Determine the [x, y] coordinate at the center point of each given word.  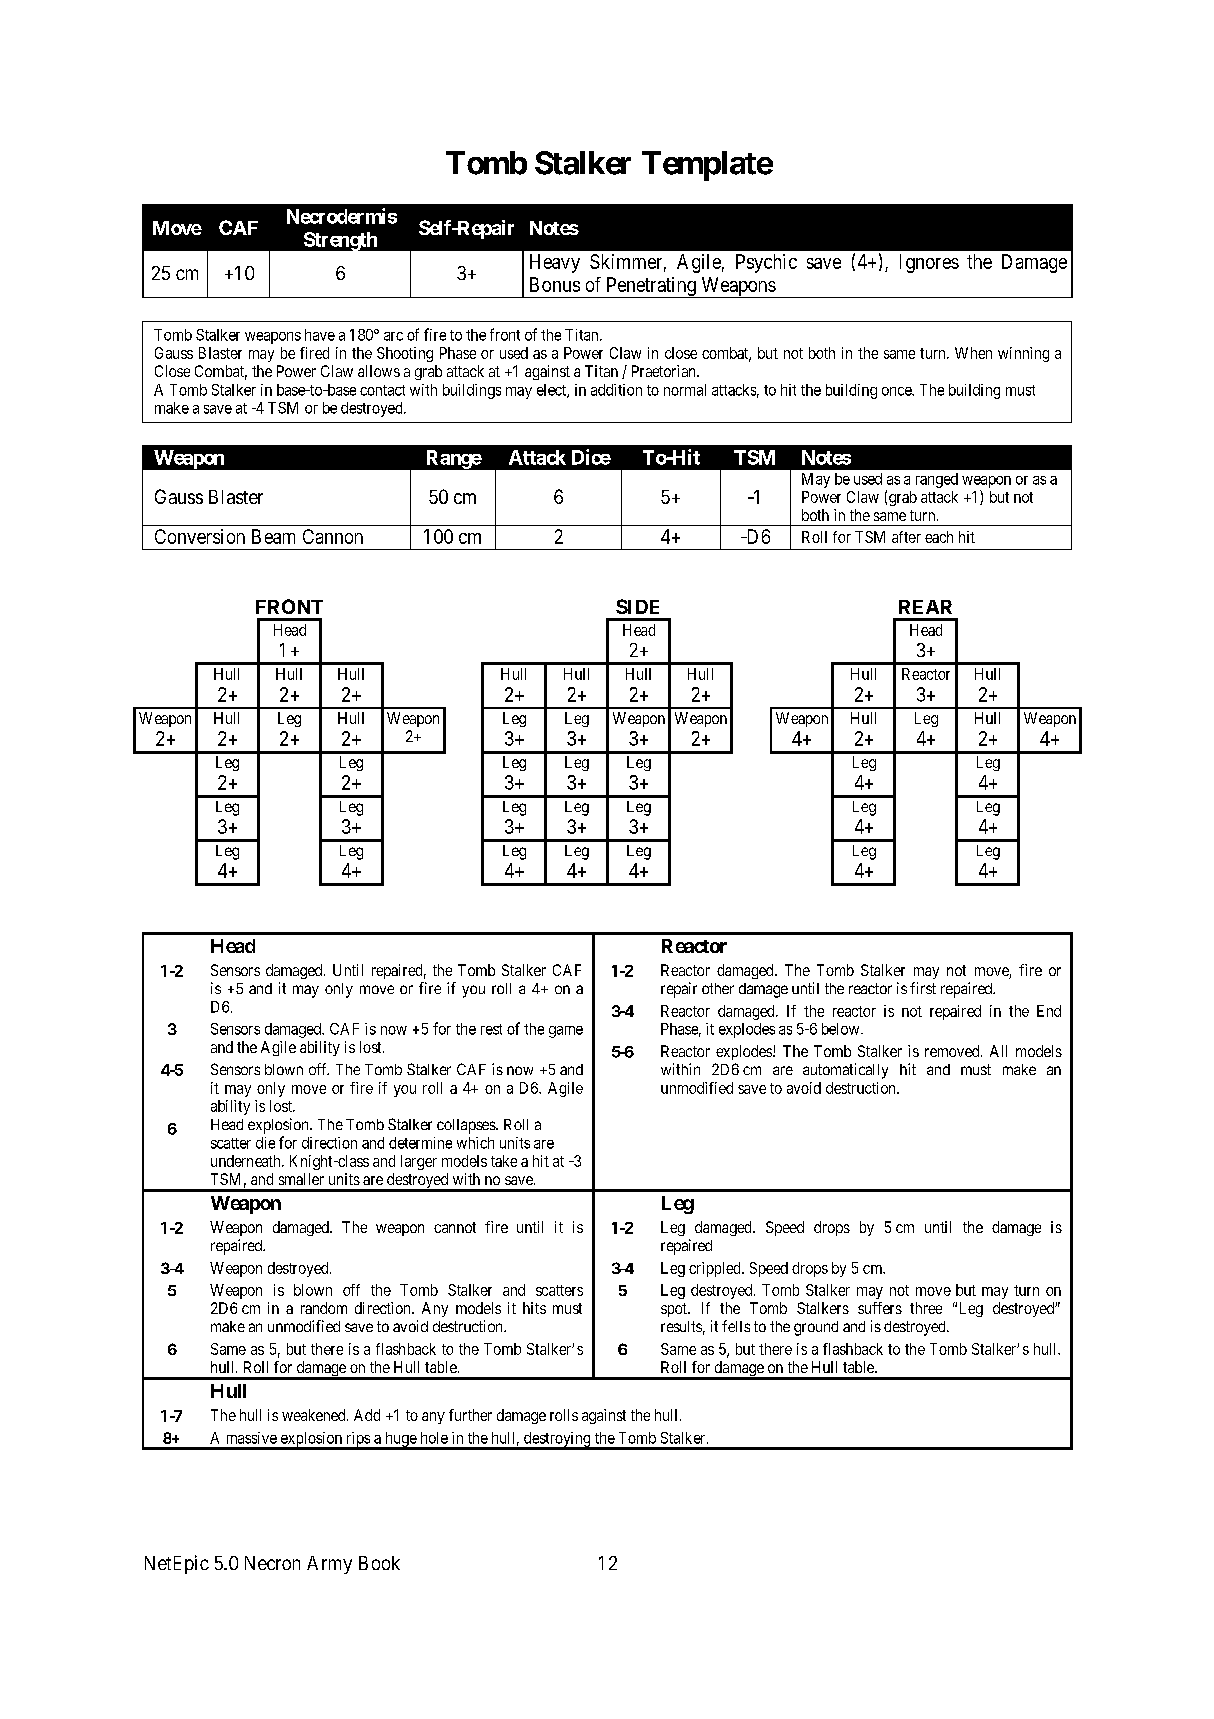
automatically [845, 1071]
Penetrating [651, 287]
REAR [925, 607]
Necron [272, 1563]
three [926, 1308]
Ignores [929, 263]
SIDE [637, 606]
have [320, 335]
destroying [557, 1440]
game [566, 1032]
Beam [273, 536]
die [265, 1143]
